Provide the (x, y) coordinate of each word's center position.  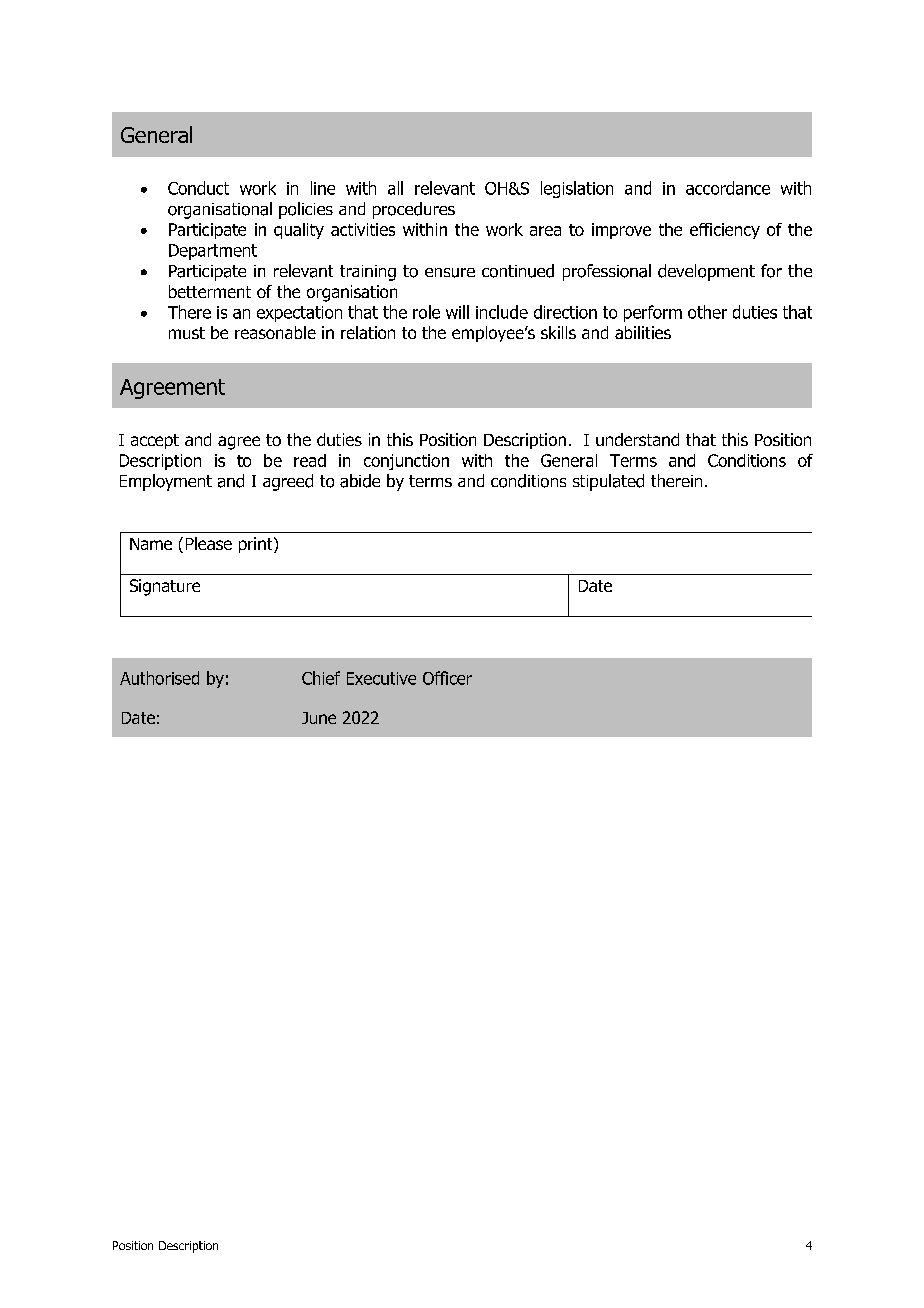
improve (621, 231)
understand (637, 439)
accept (155, 441)
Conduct (198, 188)
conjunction (406, 462)
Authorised (159, 678)
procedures (414, 210)
